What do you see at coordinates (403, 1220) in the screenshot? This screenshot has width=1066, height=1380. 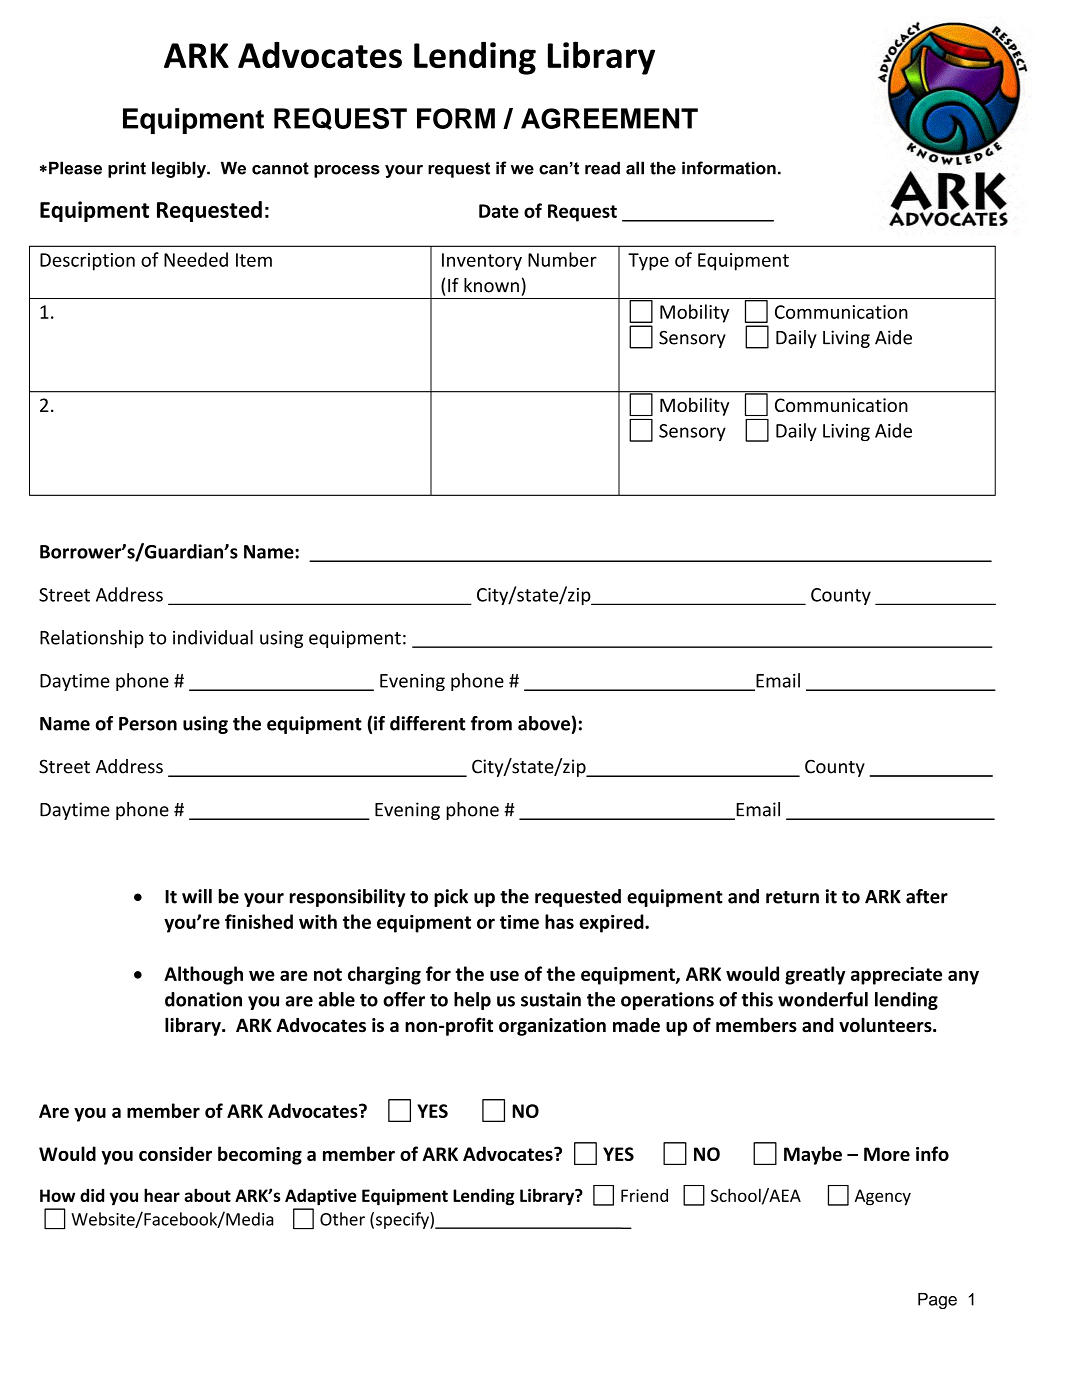 I see `specify` at bounding box center [403, 1220].
